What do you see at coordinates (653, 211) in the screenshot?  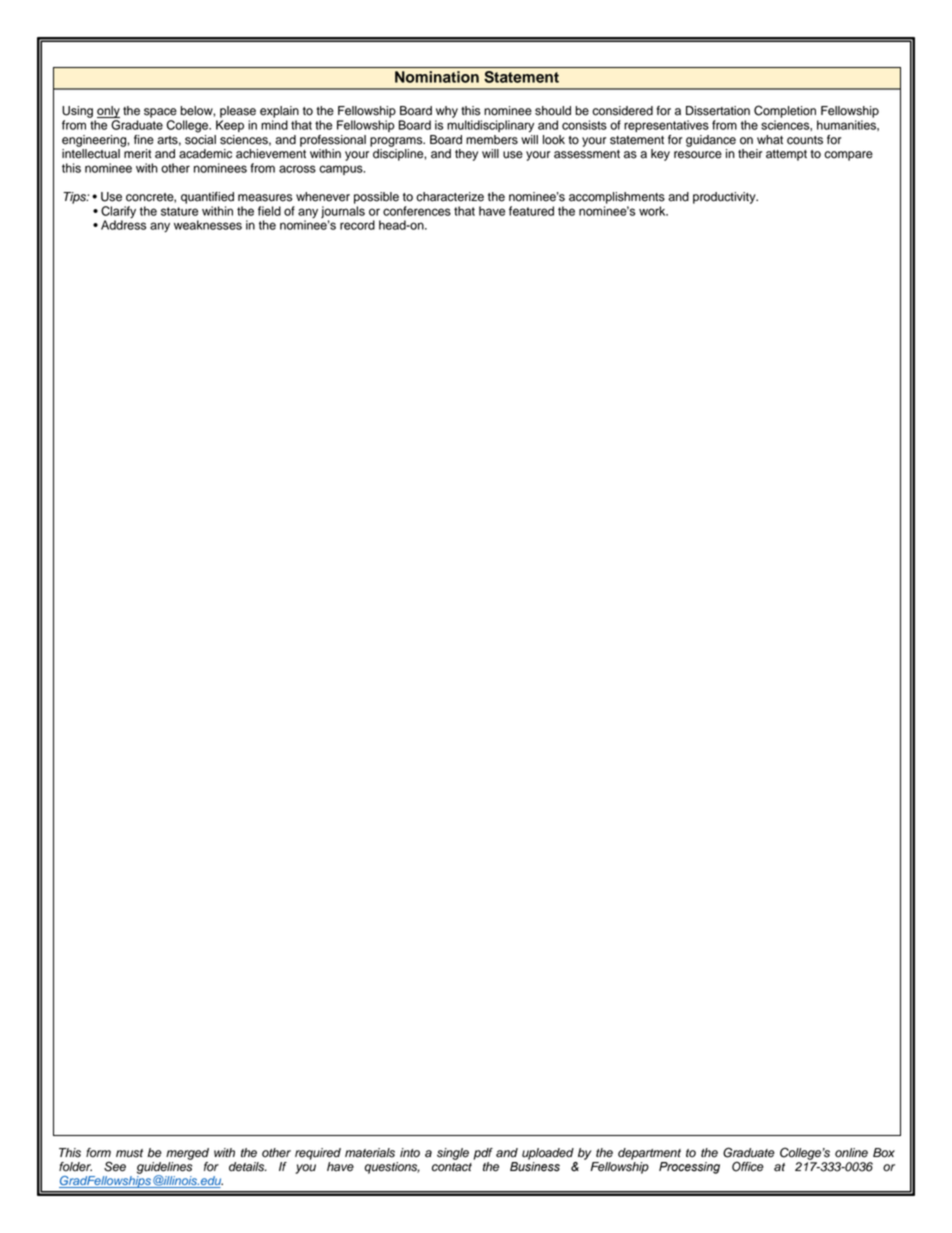 I see `work` at bounding box center [653, 211].
